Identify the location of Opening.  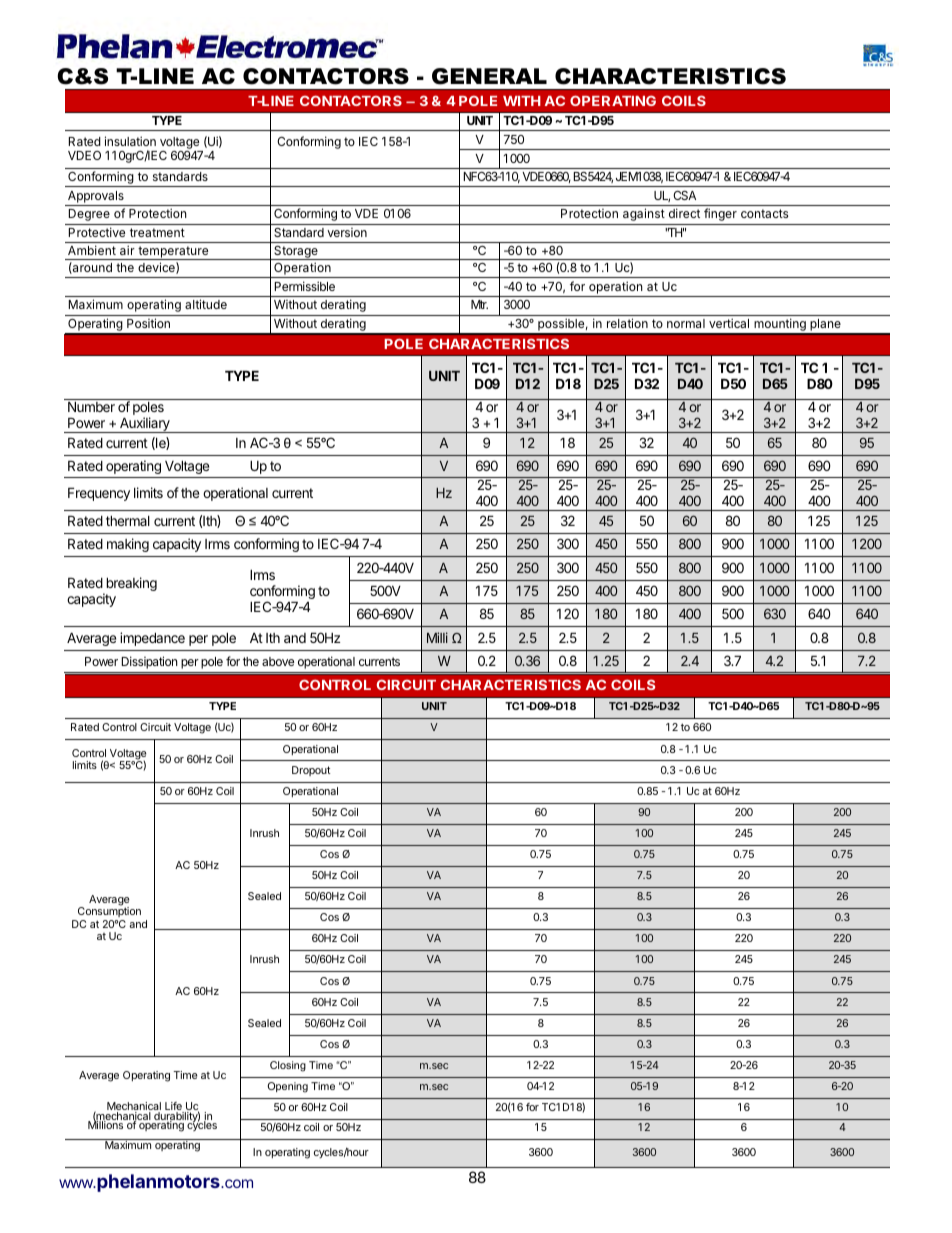
(287, 1087).
